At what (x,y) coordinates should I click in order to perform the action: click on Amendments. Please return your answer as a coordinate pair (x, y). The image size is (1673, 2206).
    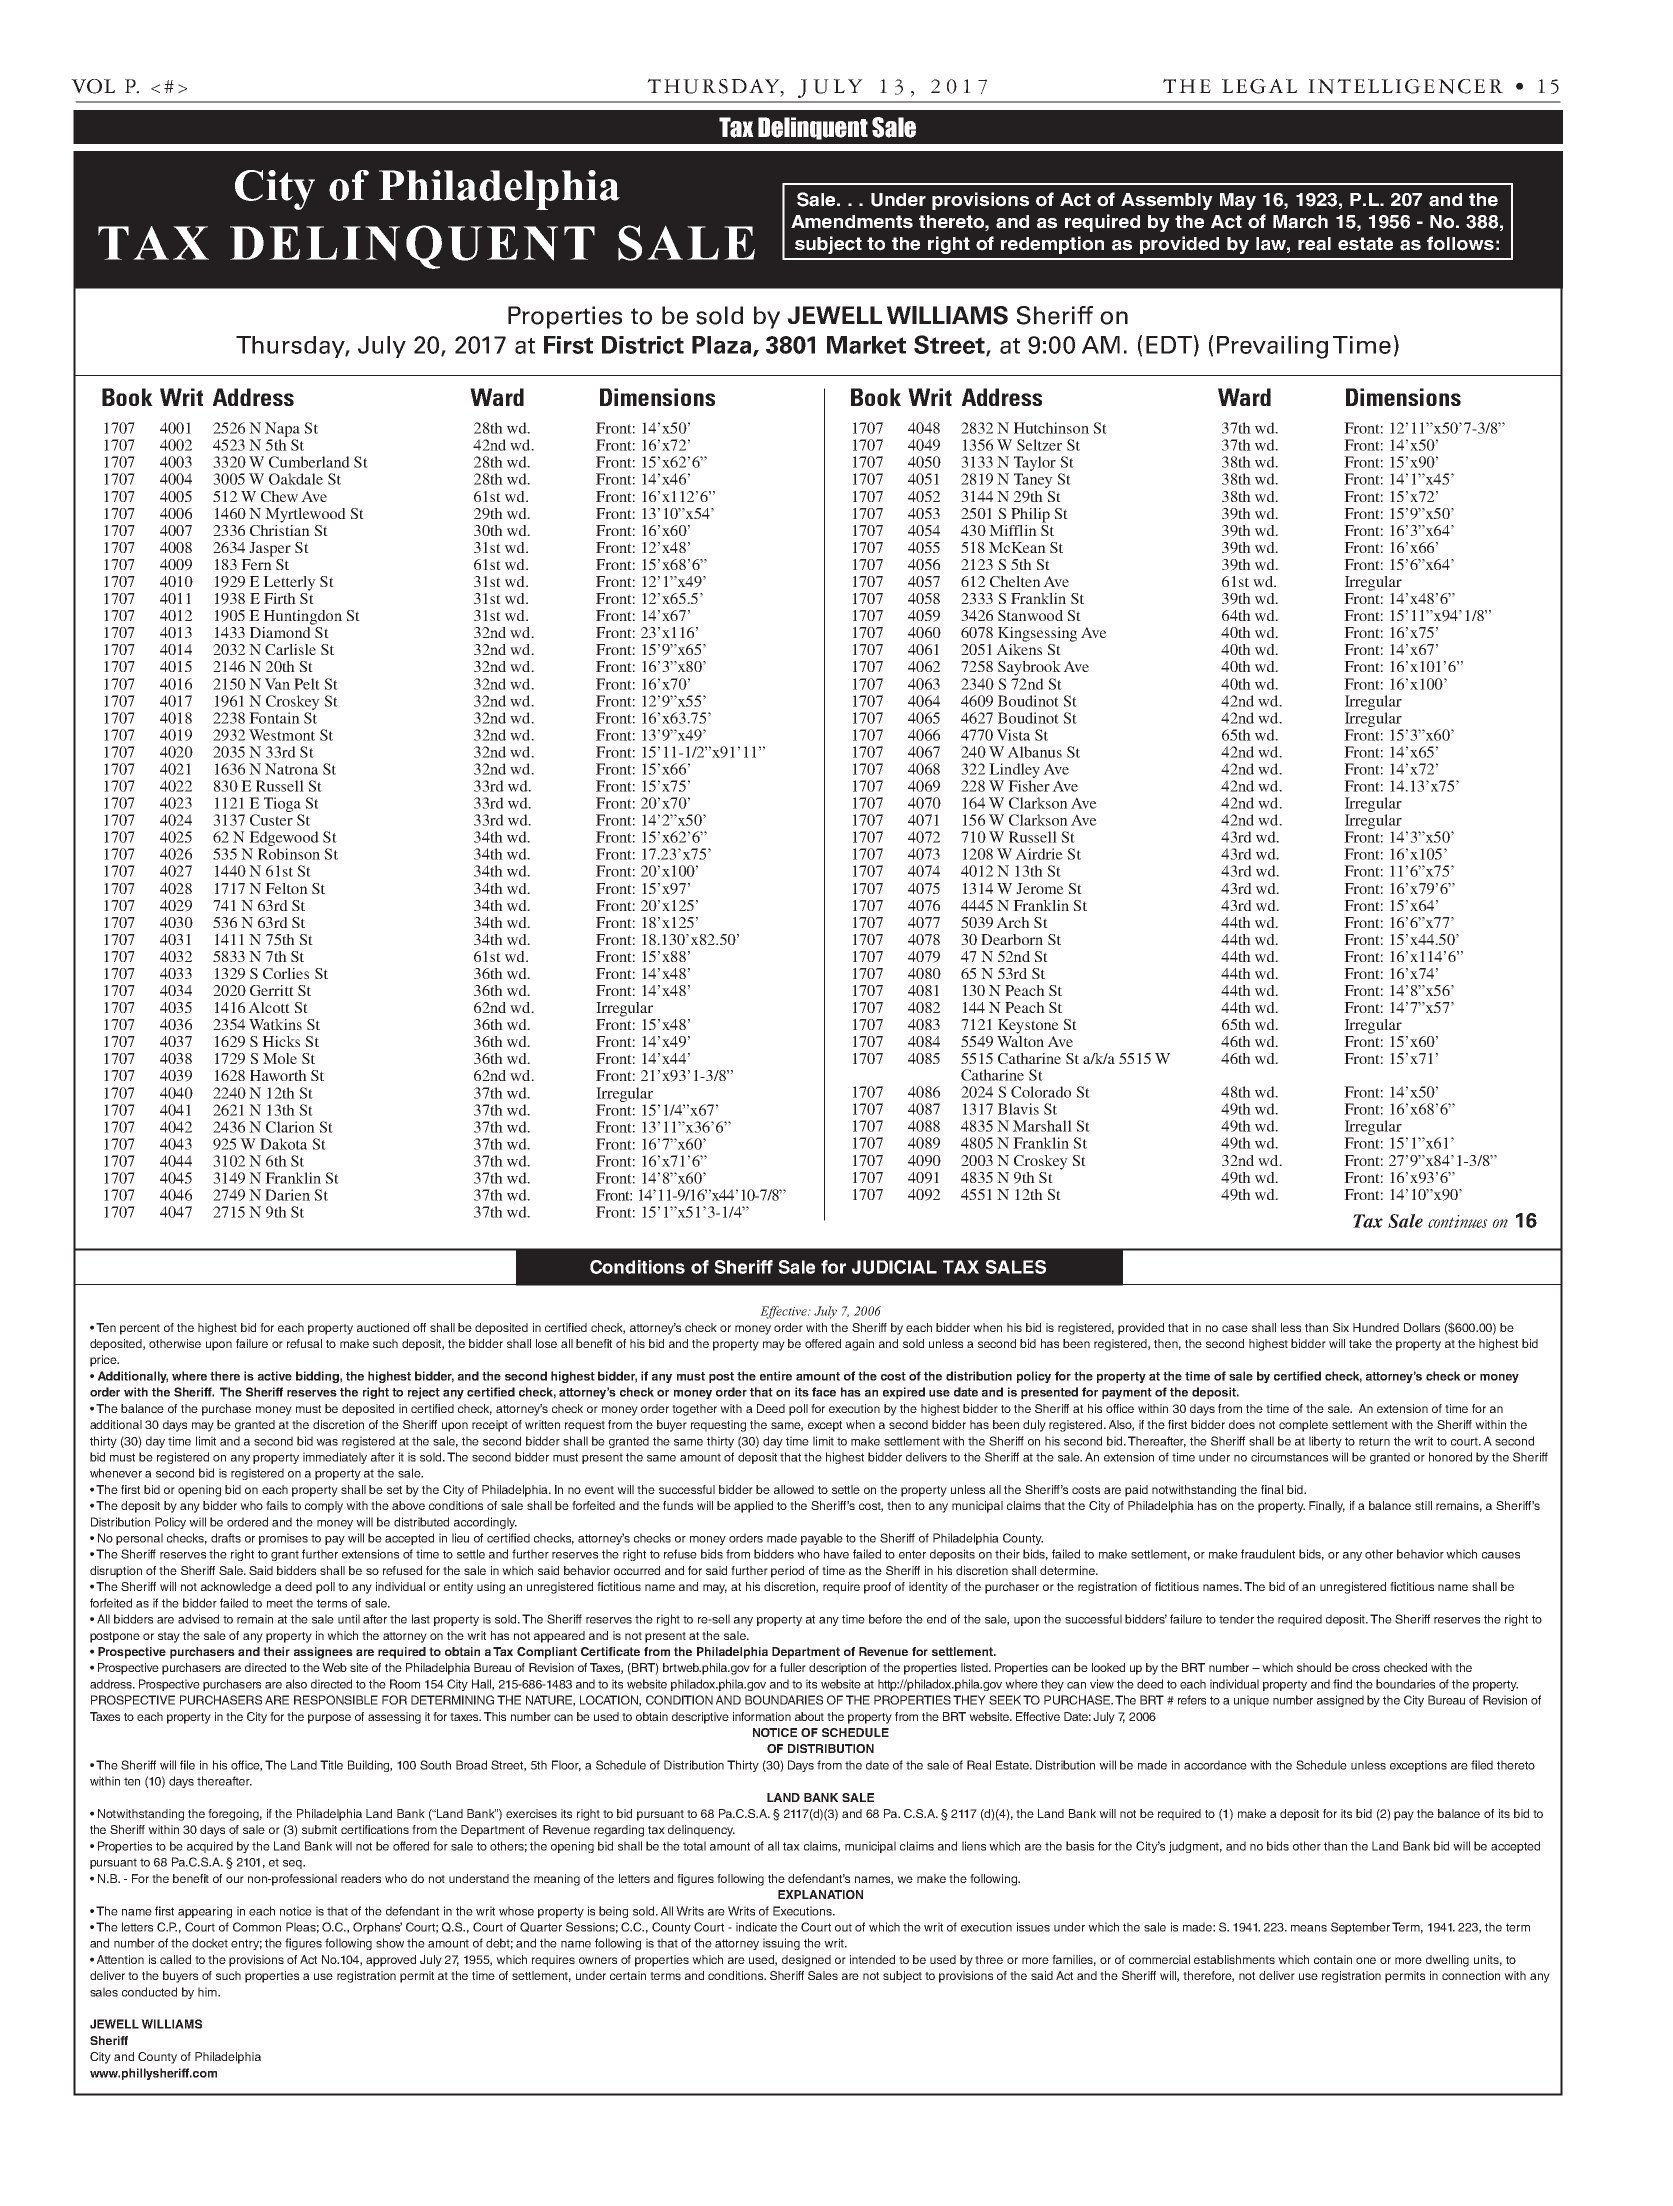
    Looking at the image, I should click on (852, 222).
